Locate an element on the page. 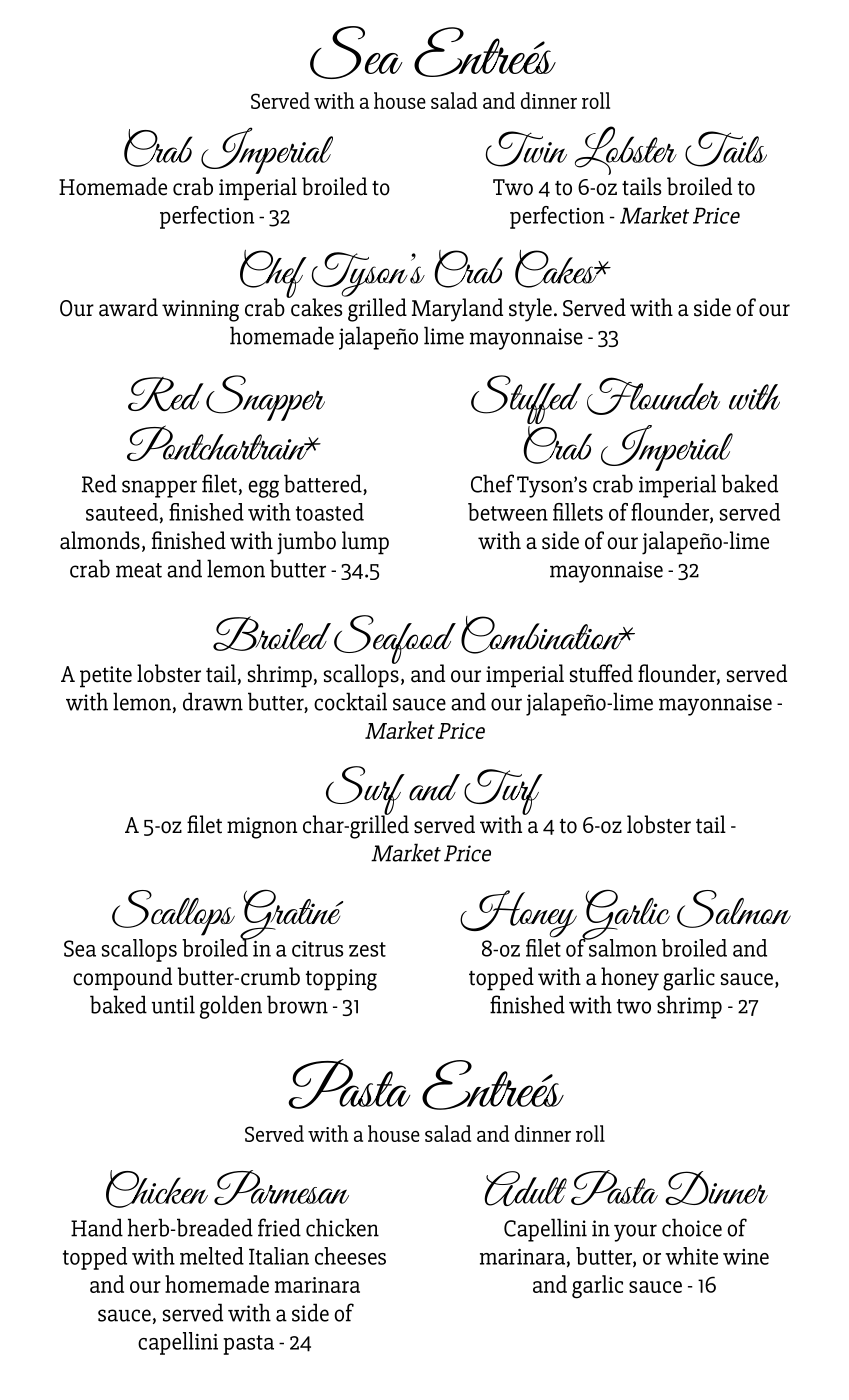  Twin is located at coordinates (526, 149).
